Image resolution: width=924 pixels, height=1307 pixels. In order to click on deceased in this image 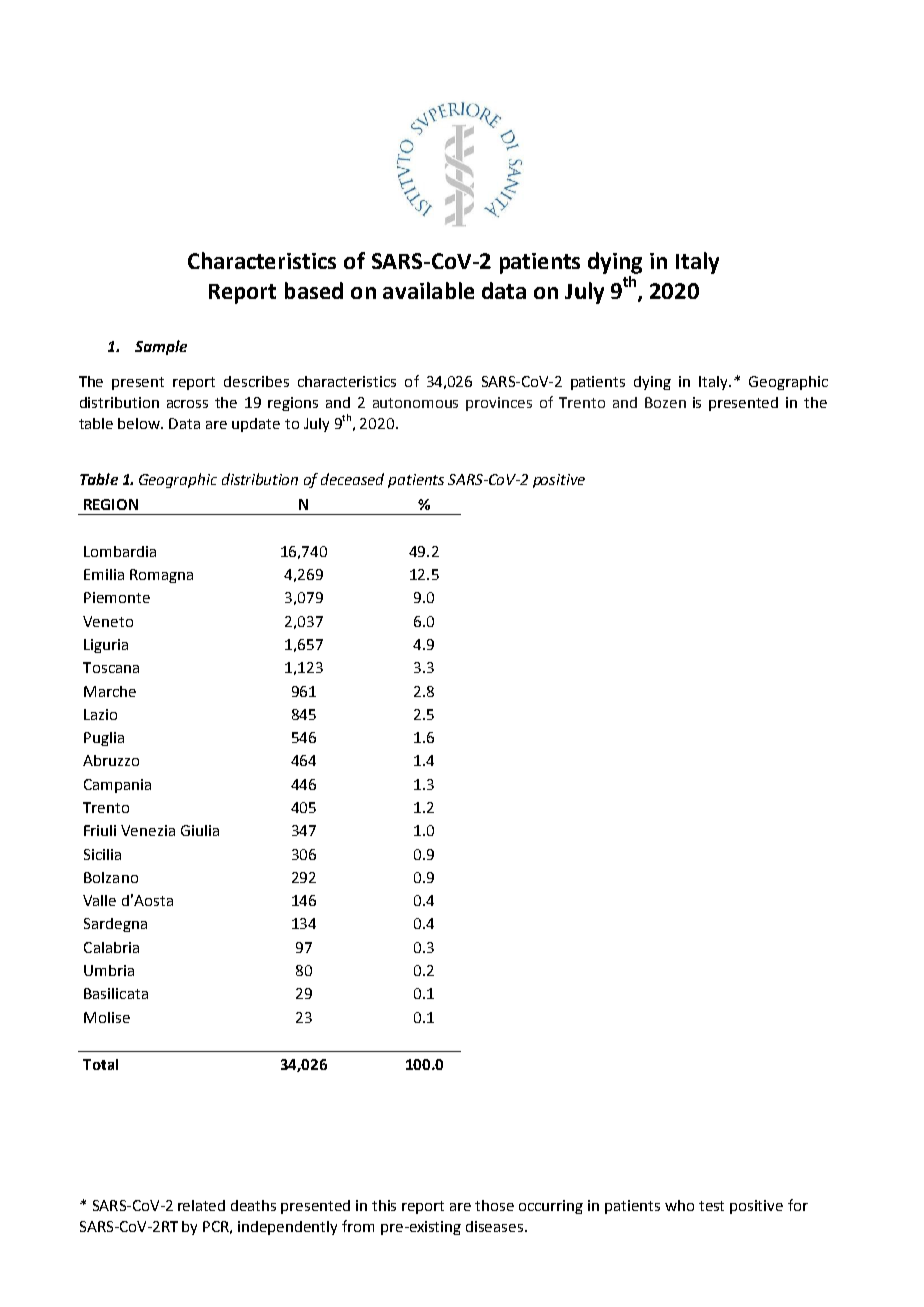, I will do `click(352, 479)`.
